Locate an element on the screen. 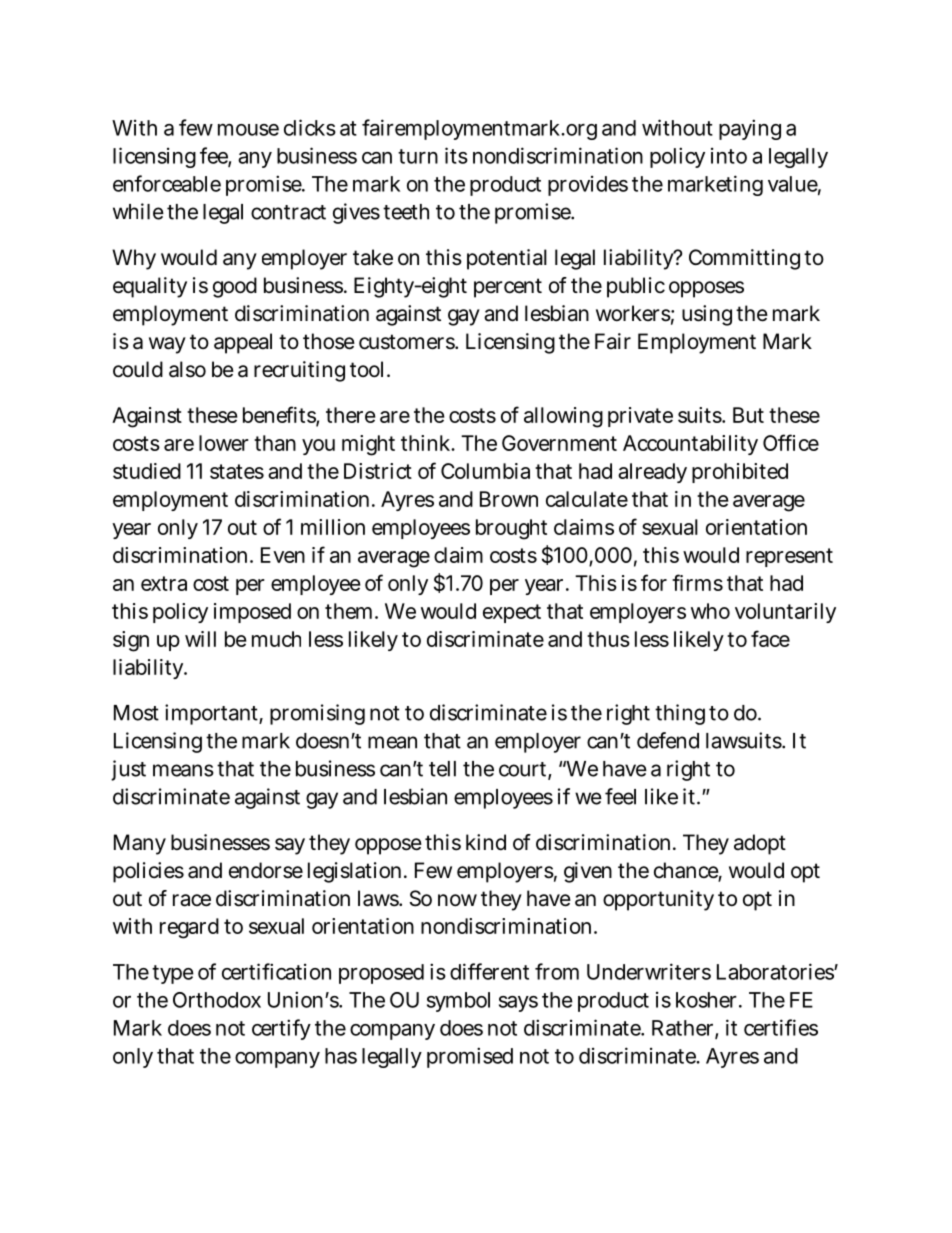 Image resolution: width=952 pixels, height=1233 pixels. into is located at coordinates (729, 156).
